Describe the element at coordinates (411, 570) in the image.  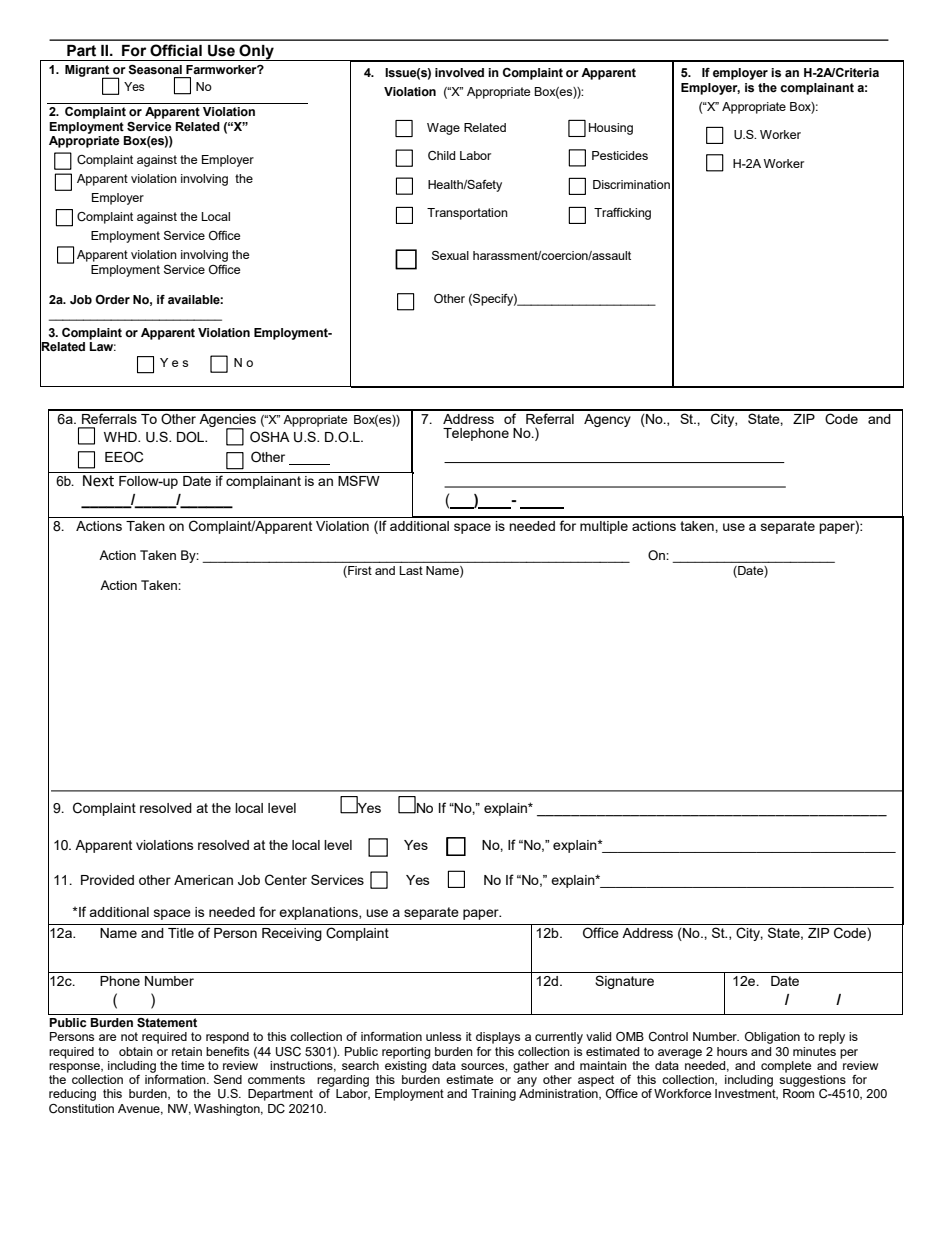
I see `Last` at that location.
